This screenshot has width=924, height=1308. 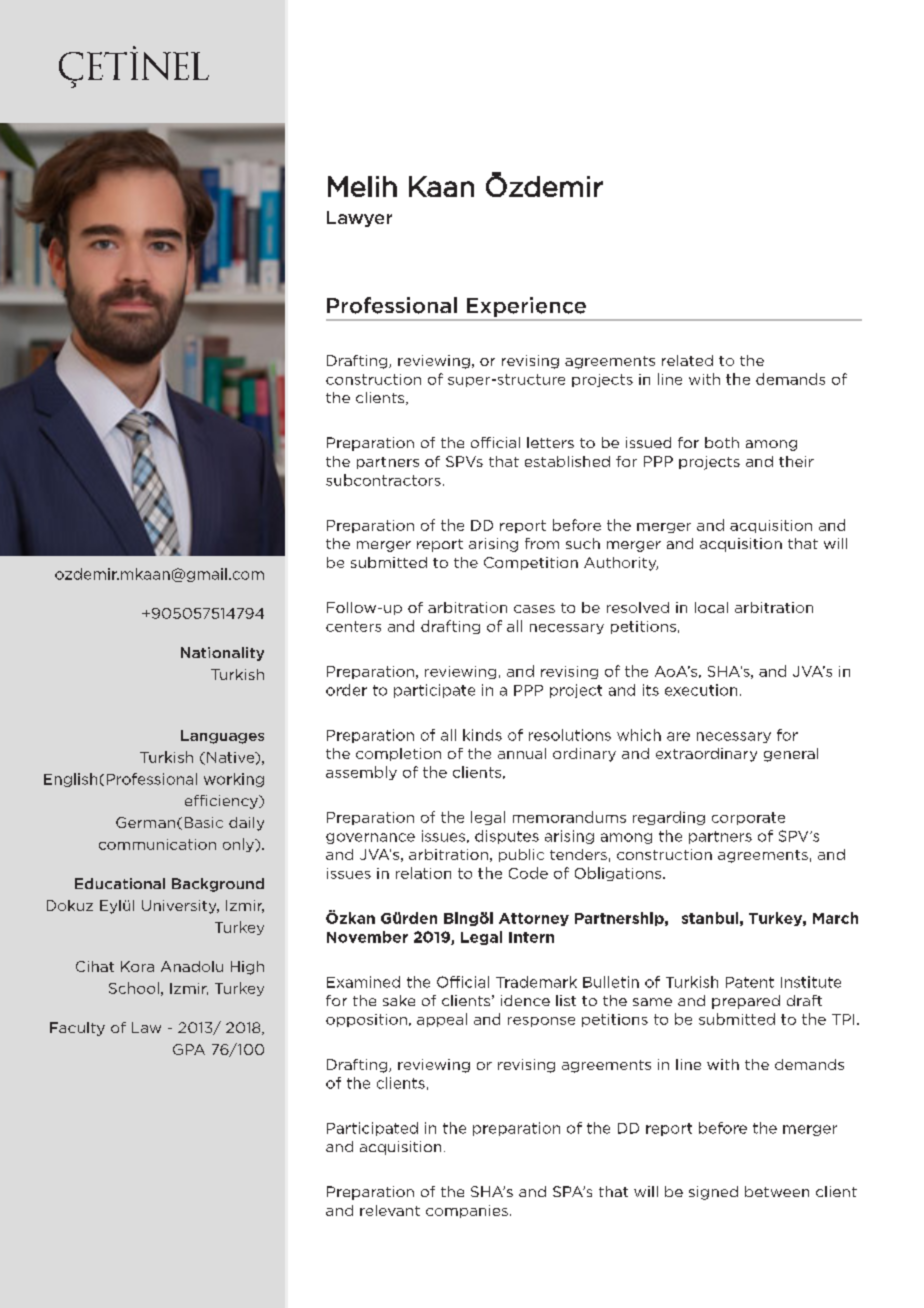 What do you see at coordinates (189, 1049) in the screenshot?
I see `GPA` at bounding box center [189, 1049].
